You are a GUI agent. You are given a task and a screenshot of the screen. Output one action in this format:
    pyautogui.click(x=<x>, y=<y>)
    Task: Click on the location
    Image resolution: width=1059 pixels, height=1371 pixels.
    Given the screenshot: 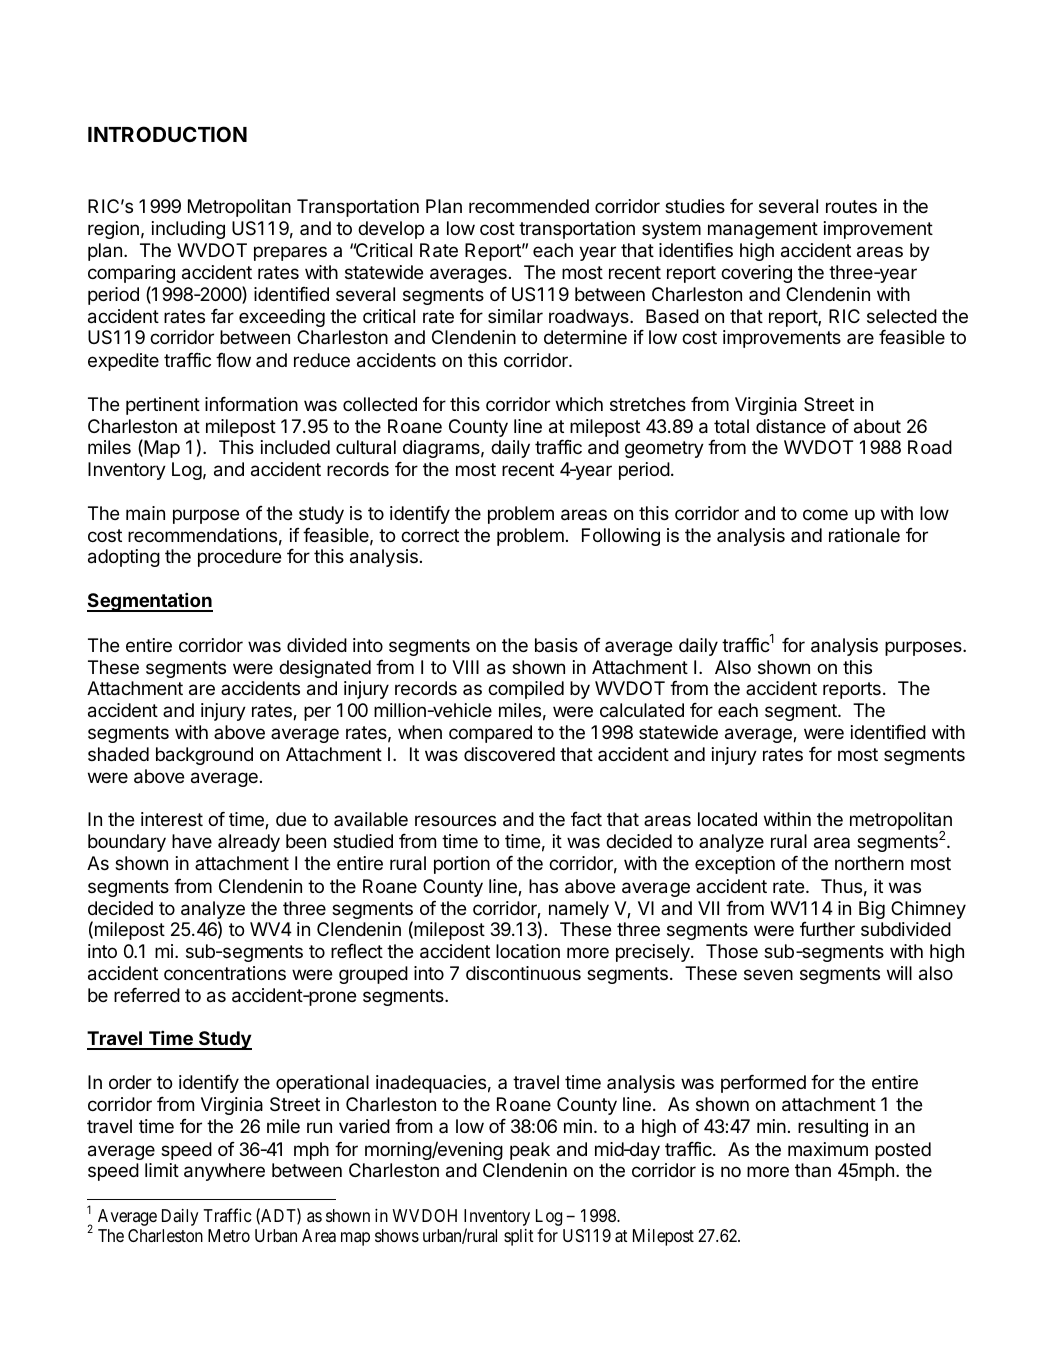 What is the action you would take?
    pyautogui.click(x=528, y=951)
